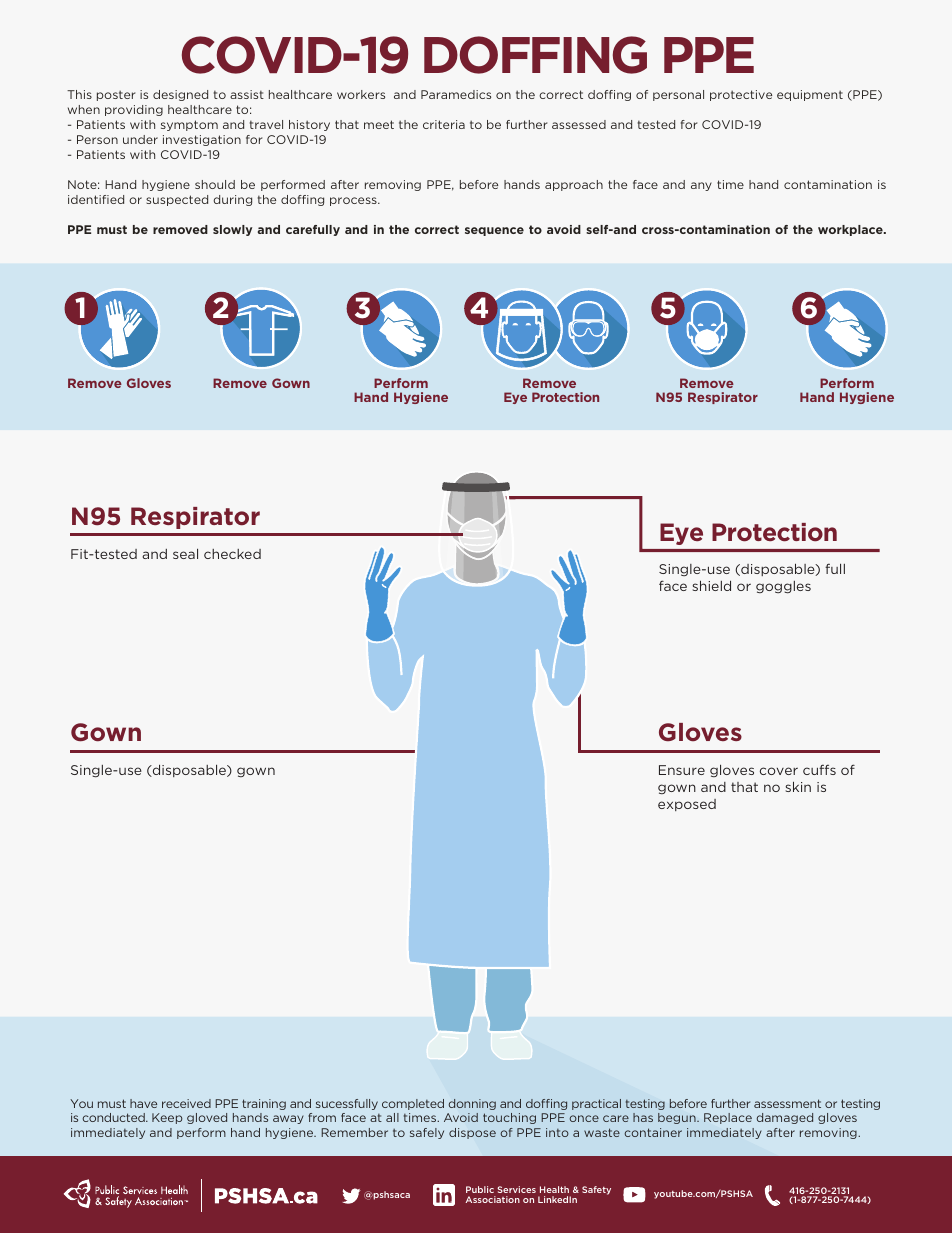  What do you see at coordinates (494, 231) in the screenshot?
I see `sequence` at bounding box center [494, 231].
